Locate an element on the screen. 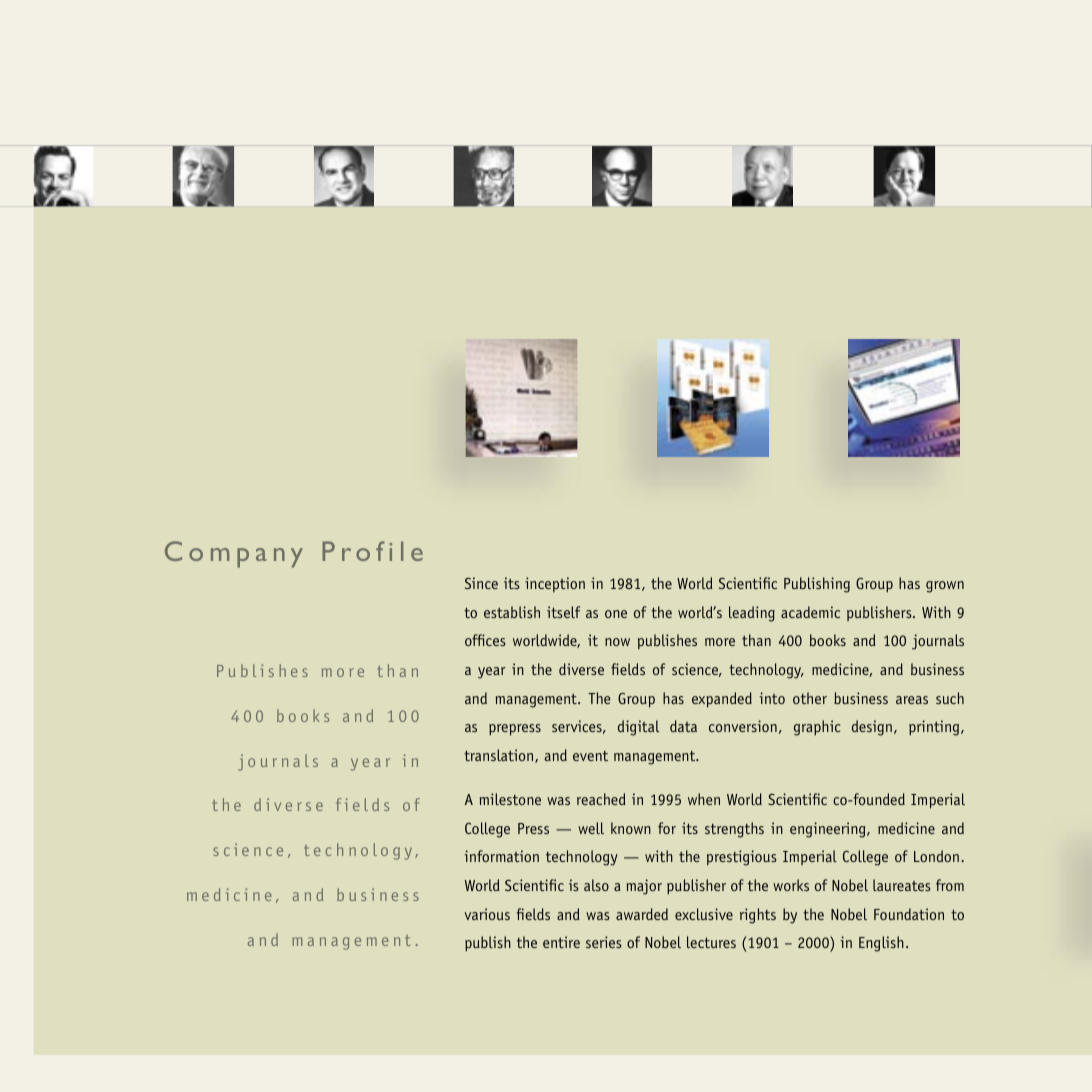 This screenshot has width=1092, height=1092. entire is located at coordinates (561, 942).
